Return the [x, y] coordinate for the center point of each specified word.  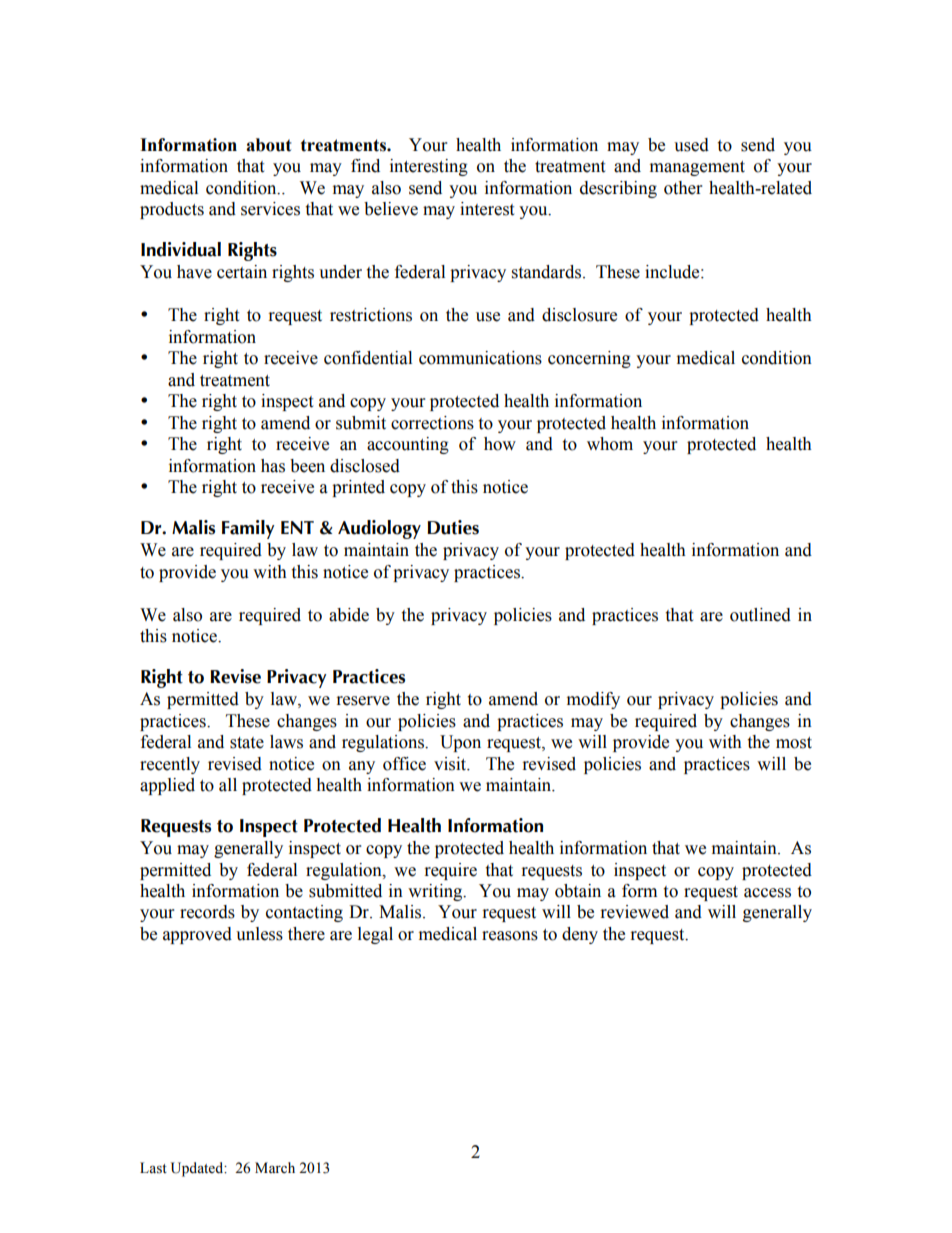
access [767, 893]
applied [167, 786]
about [269, 145]
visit [451, 764]
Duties [453, 527]
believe [391, 209]
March [275, 1167]
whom [610, 444]
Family [248, 529]
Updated [198, 1169]
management [697, 168]
